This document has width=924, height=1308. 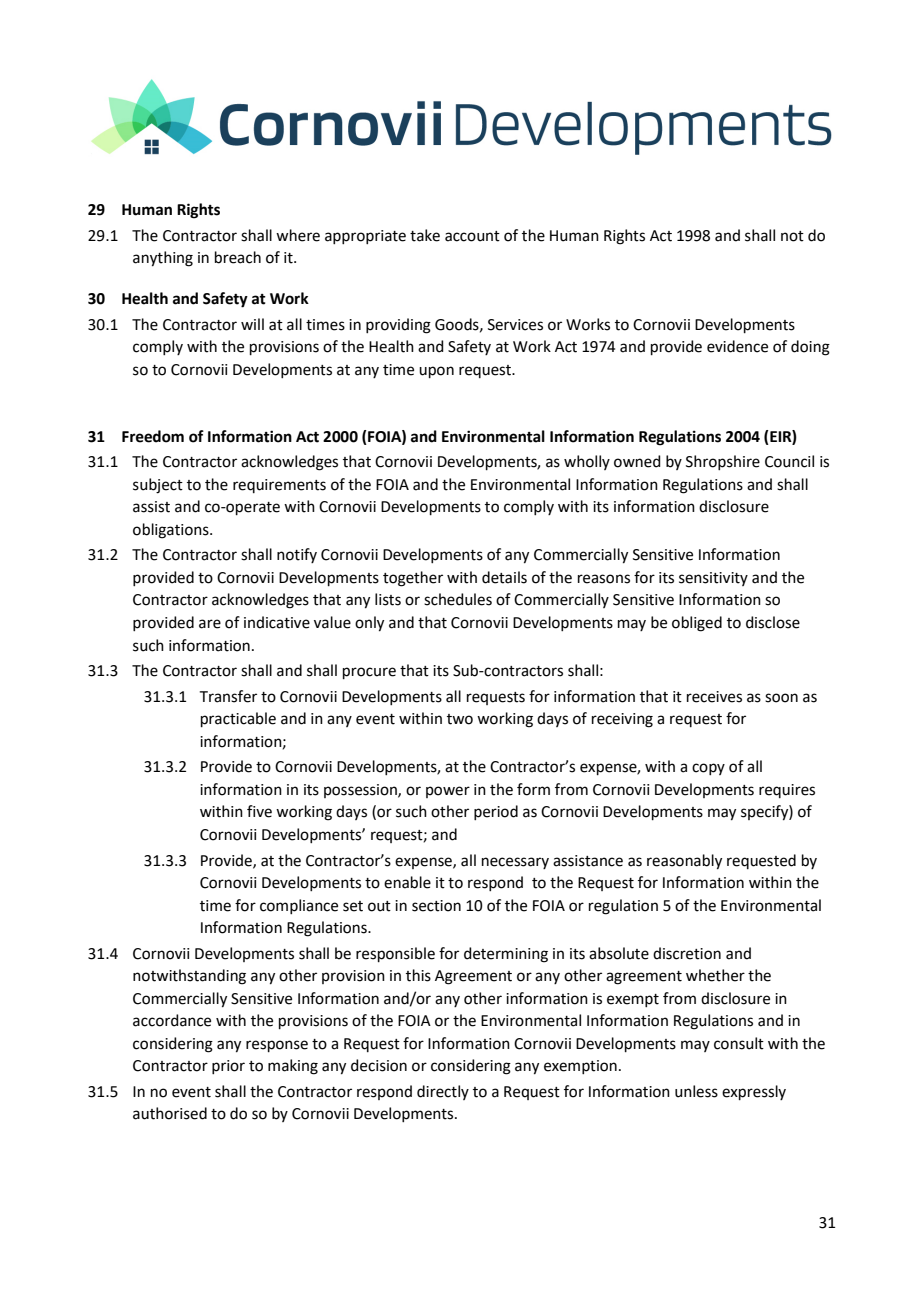 What do you see at coordinates (472, 236) in the document?
I see `account` at bounding box center [472, 236].
